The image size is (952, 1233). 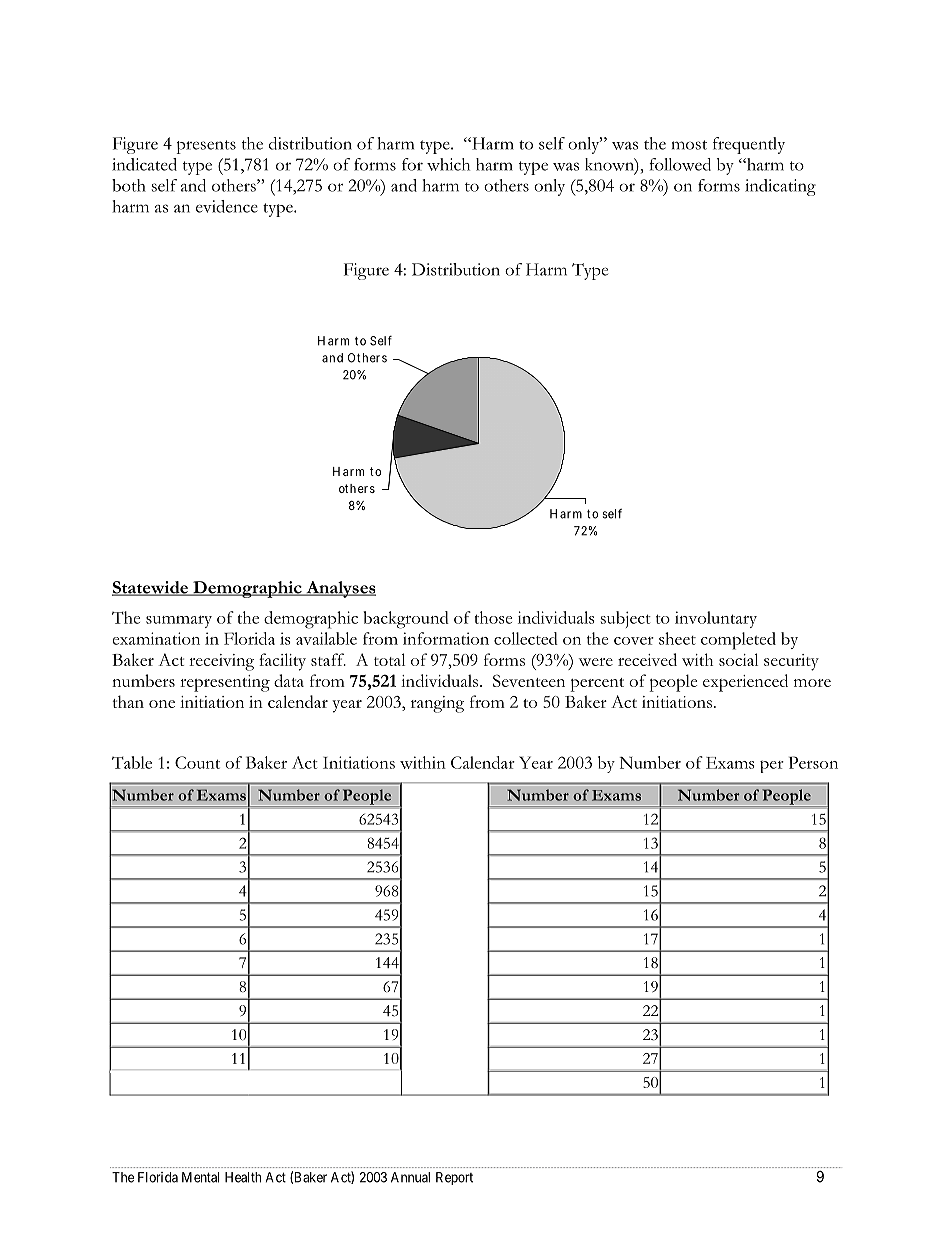 I want to click on Count, so click(x=197, y=762).
